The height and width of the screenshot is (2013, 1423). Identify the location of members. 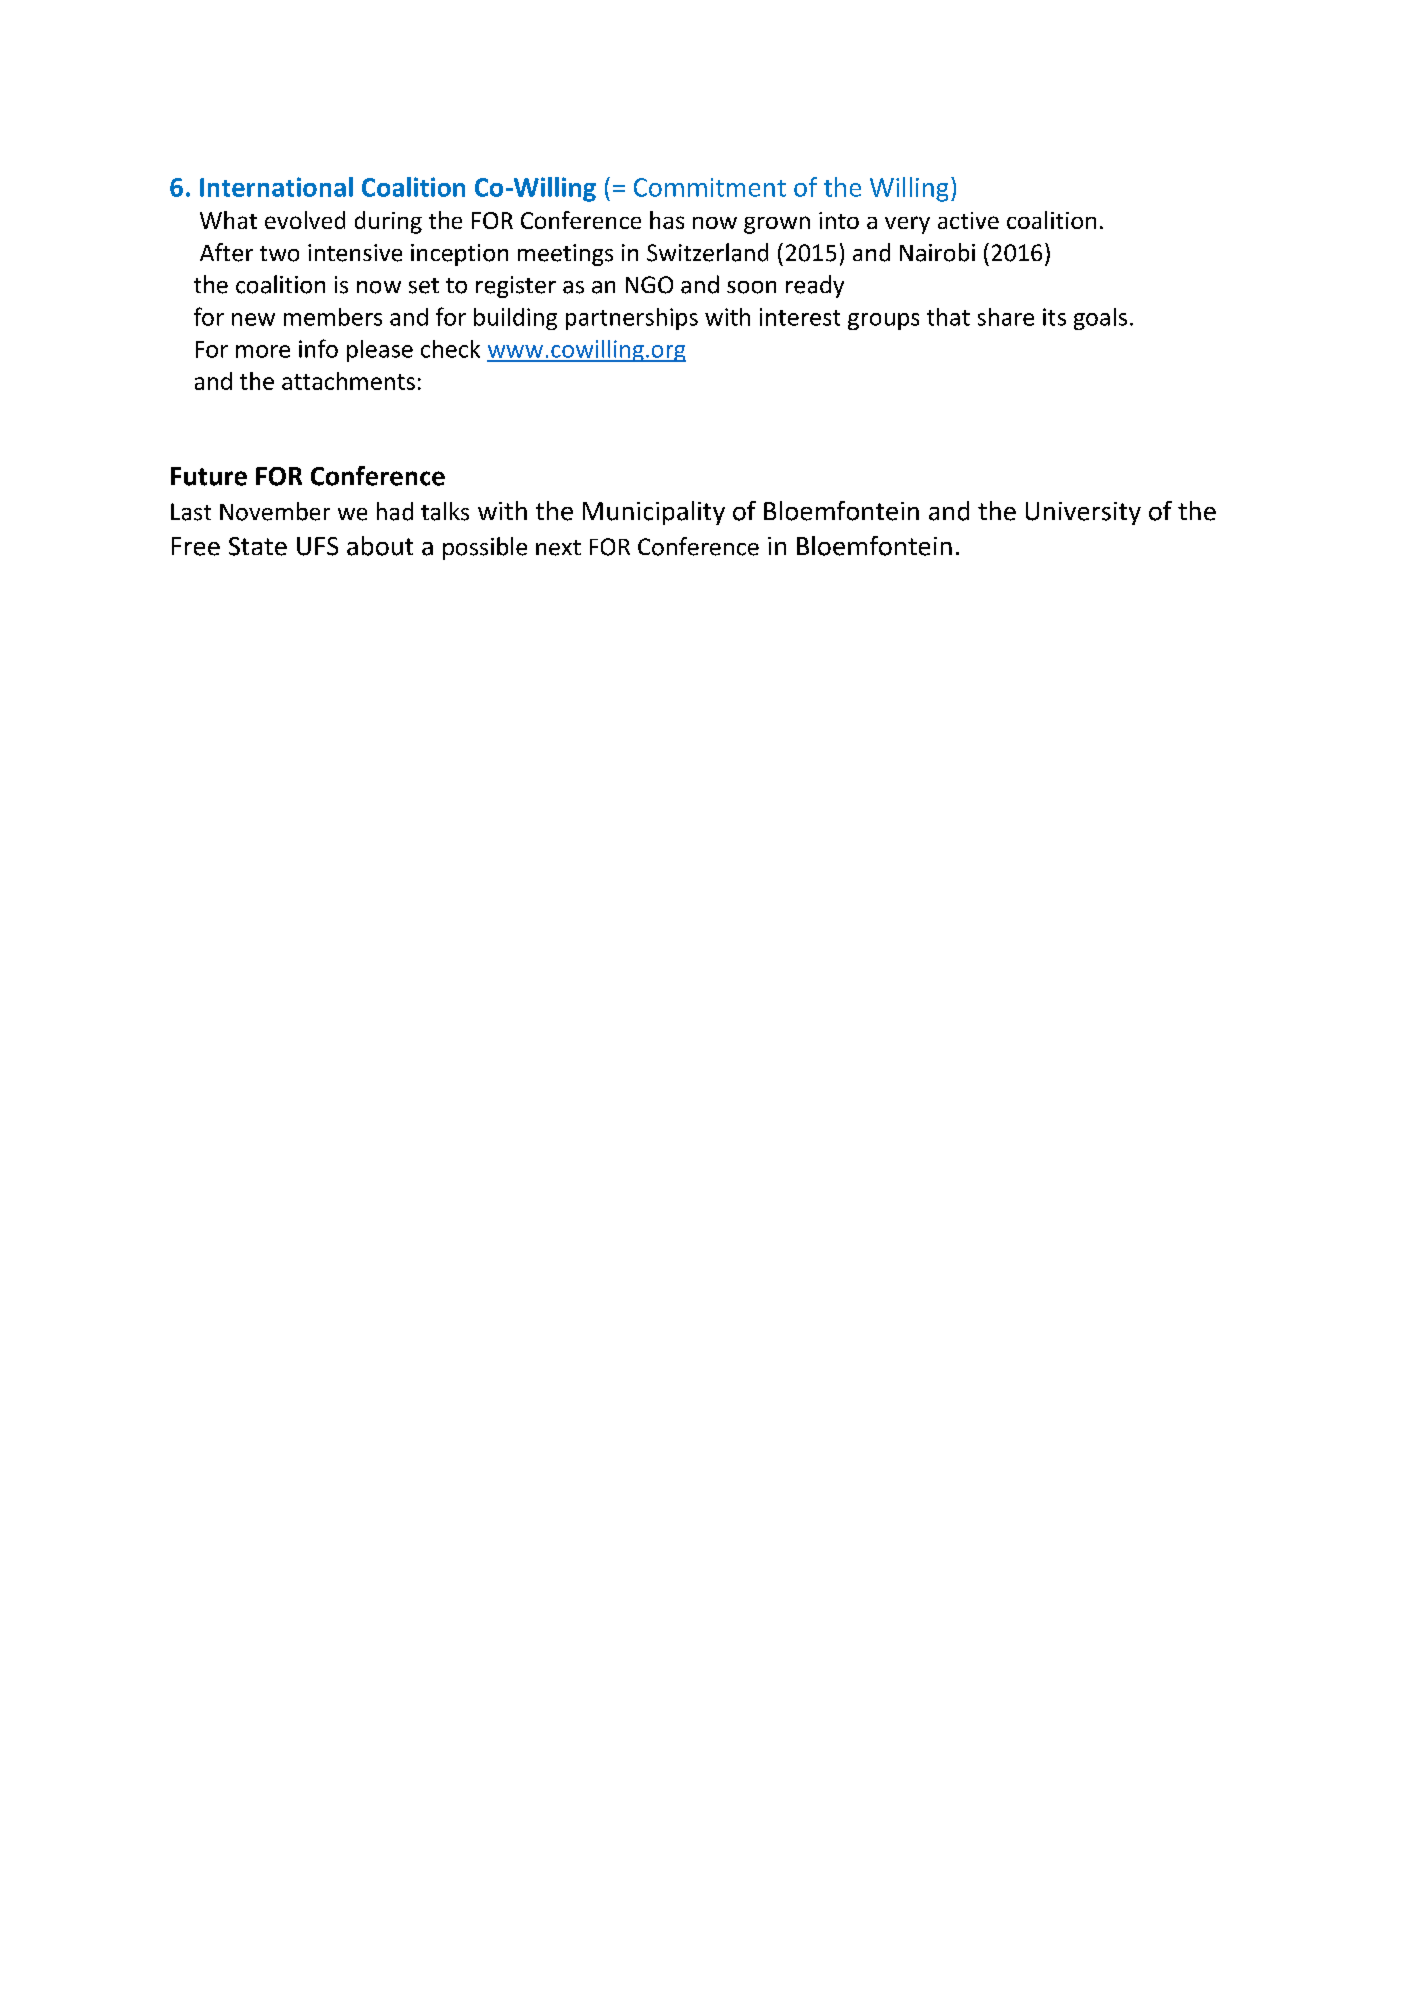
(333, 317).
